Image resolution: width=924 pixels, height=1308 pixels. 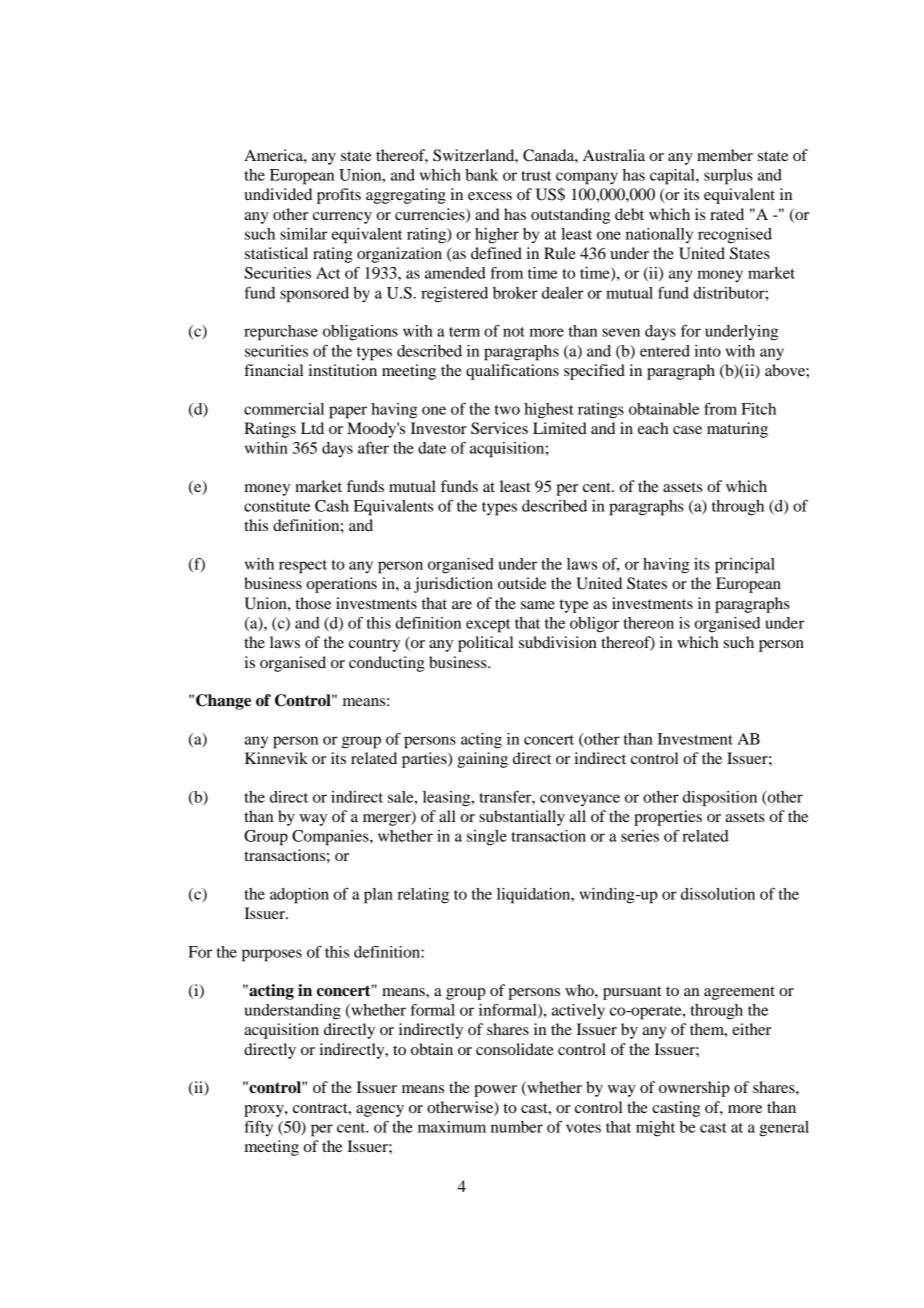 I want to click on surplus, so click(x=728, y=177).
